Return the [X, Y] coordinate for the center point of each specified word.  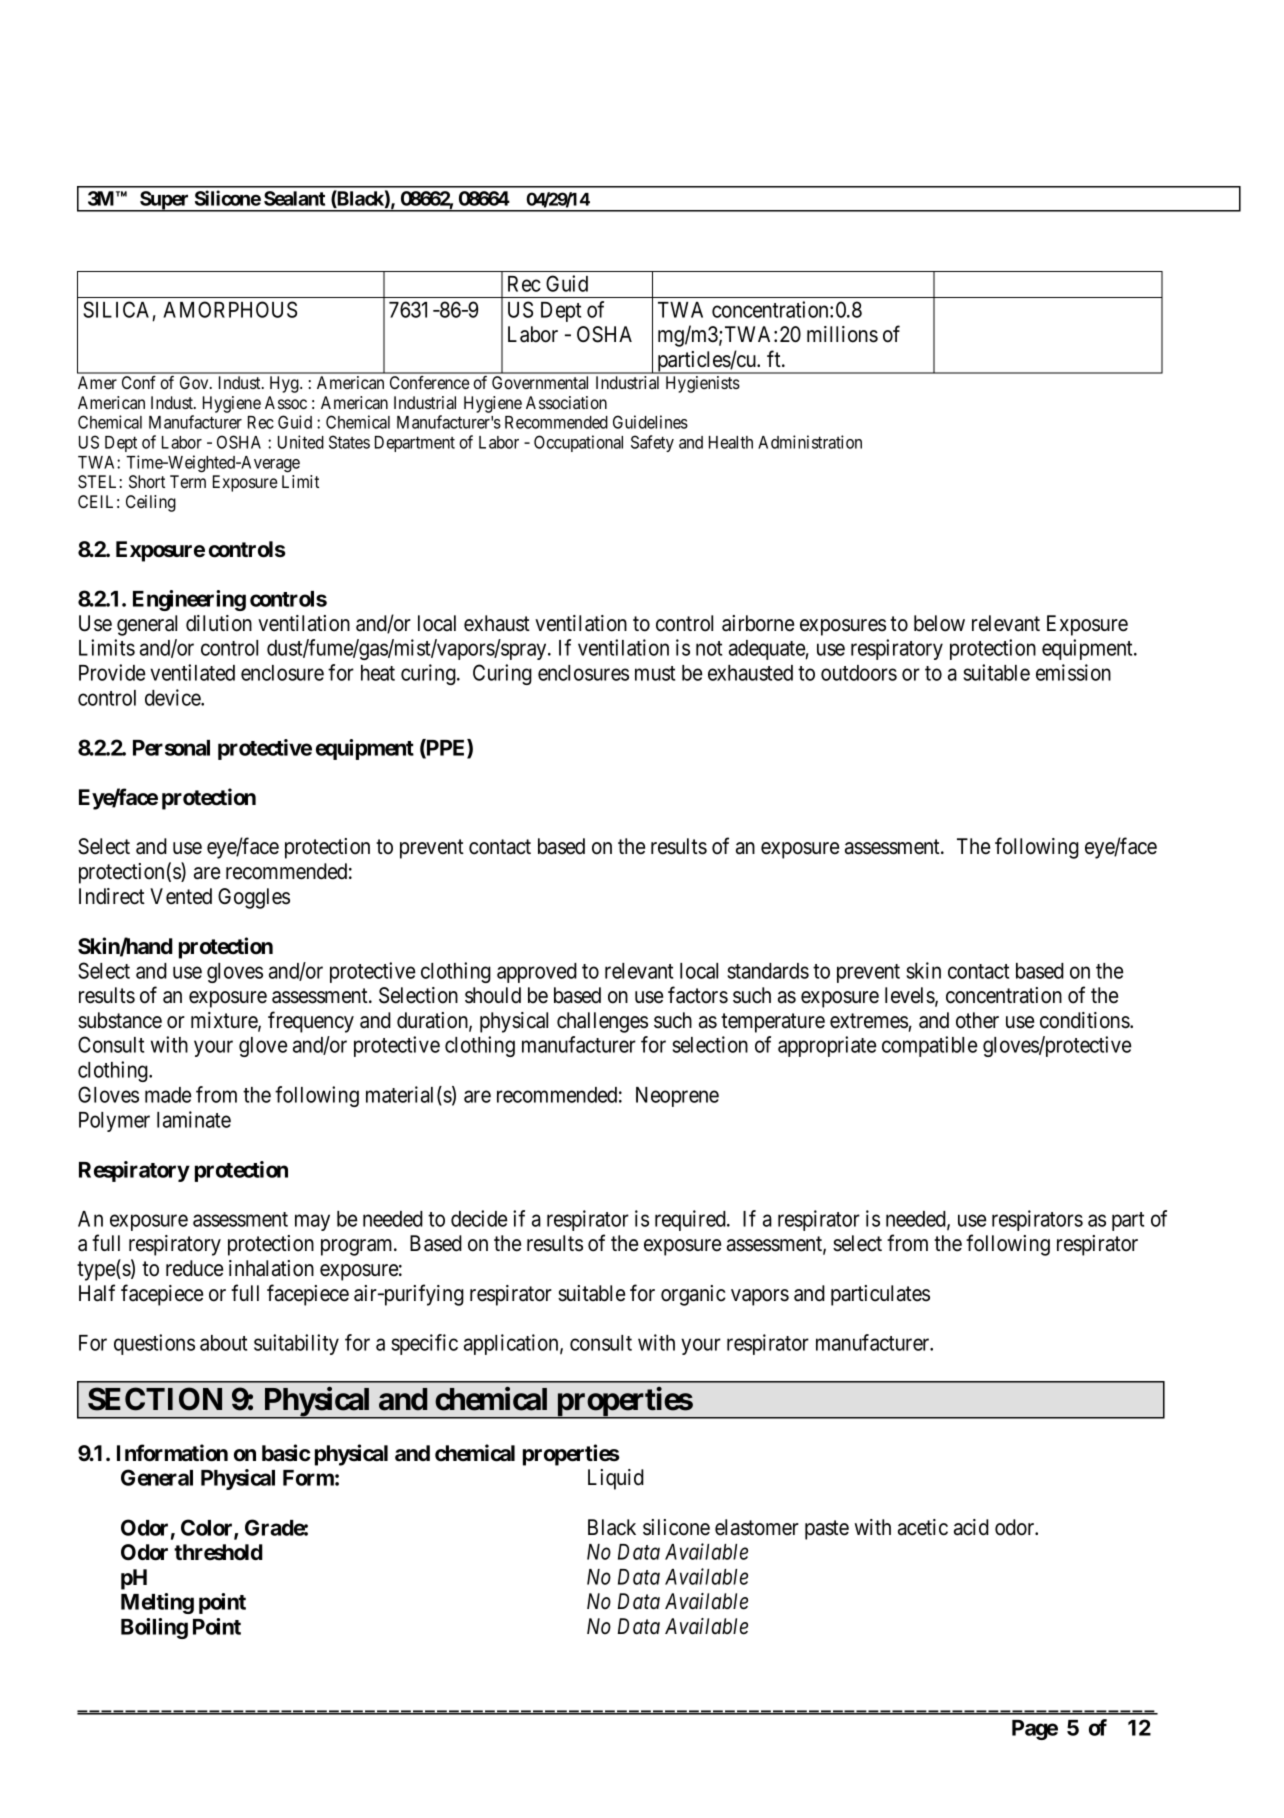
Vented [181, 896]
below [939, 623]
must [655, 673]
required [691, 1220]
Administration [810, 442]
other [977, 1020]
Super [164, 201]
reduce [194, 1268]
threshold [218, 1552]
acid [971, 1527]
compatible [929, 1046]
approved [537, 973]
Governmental [540, 382]
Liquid [616, 1479]
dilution [219, 623]
